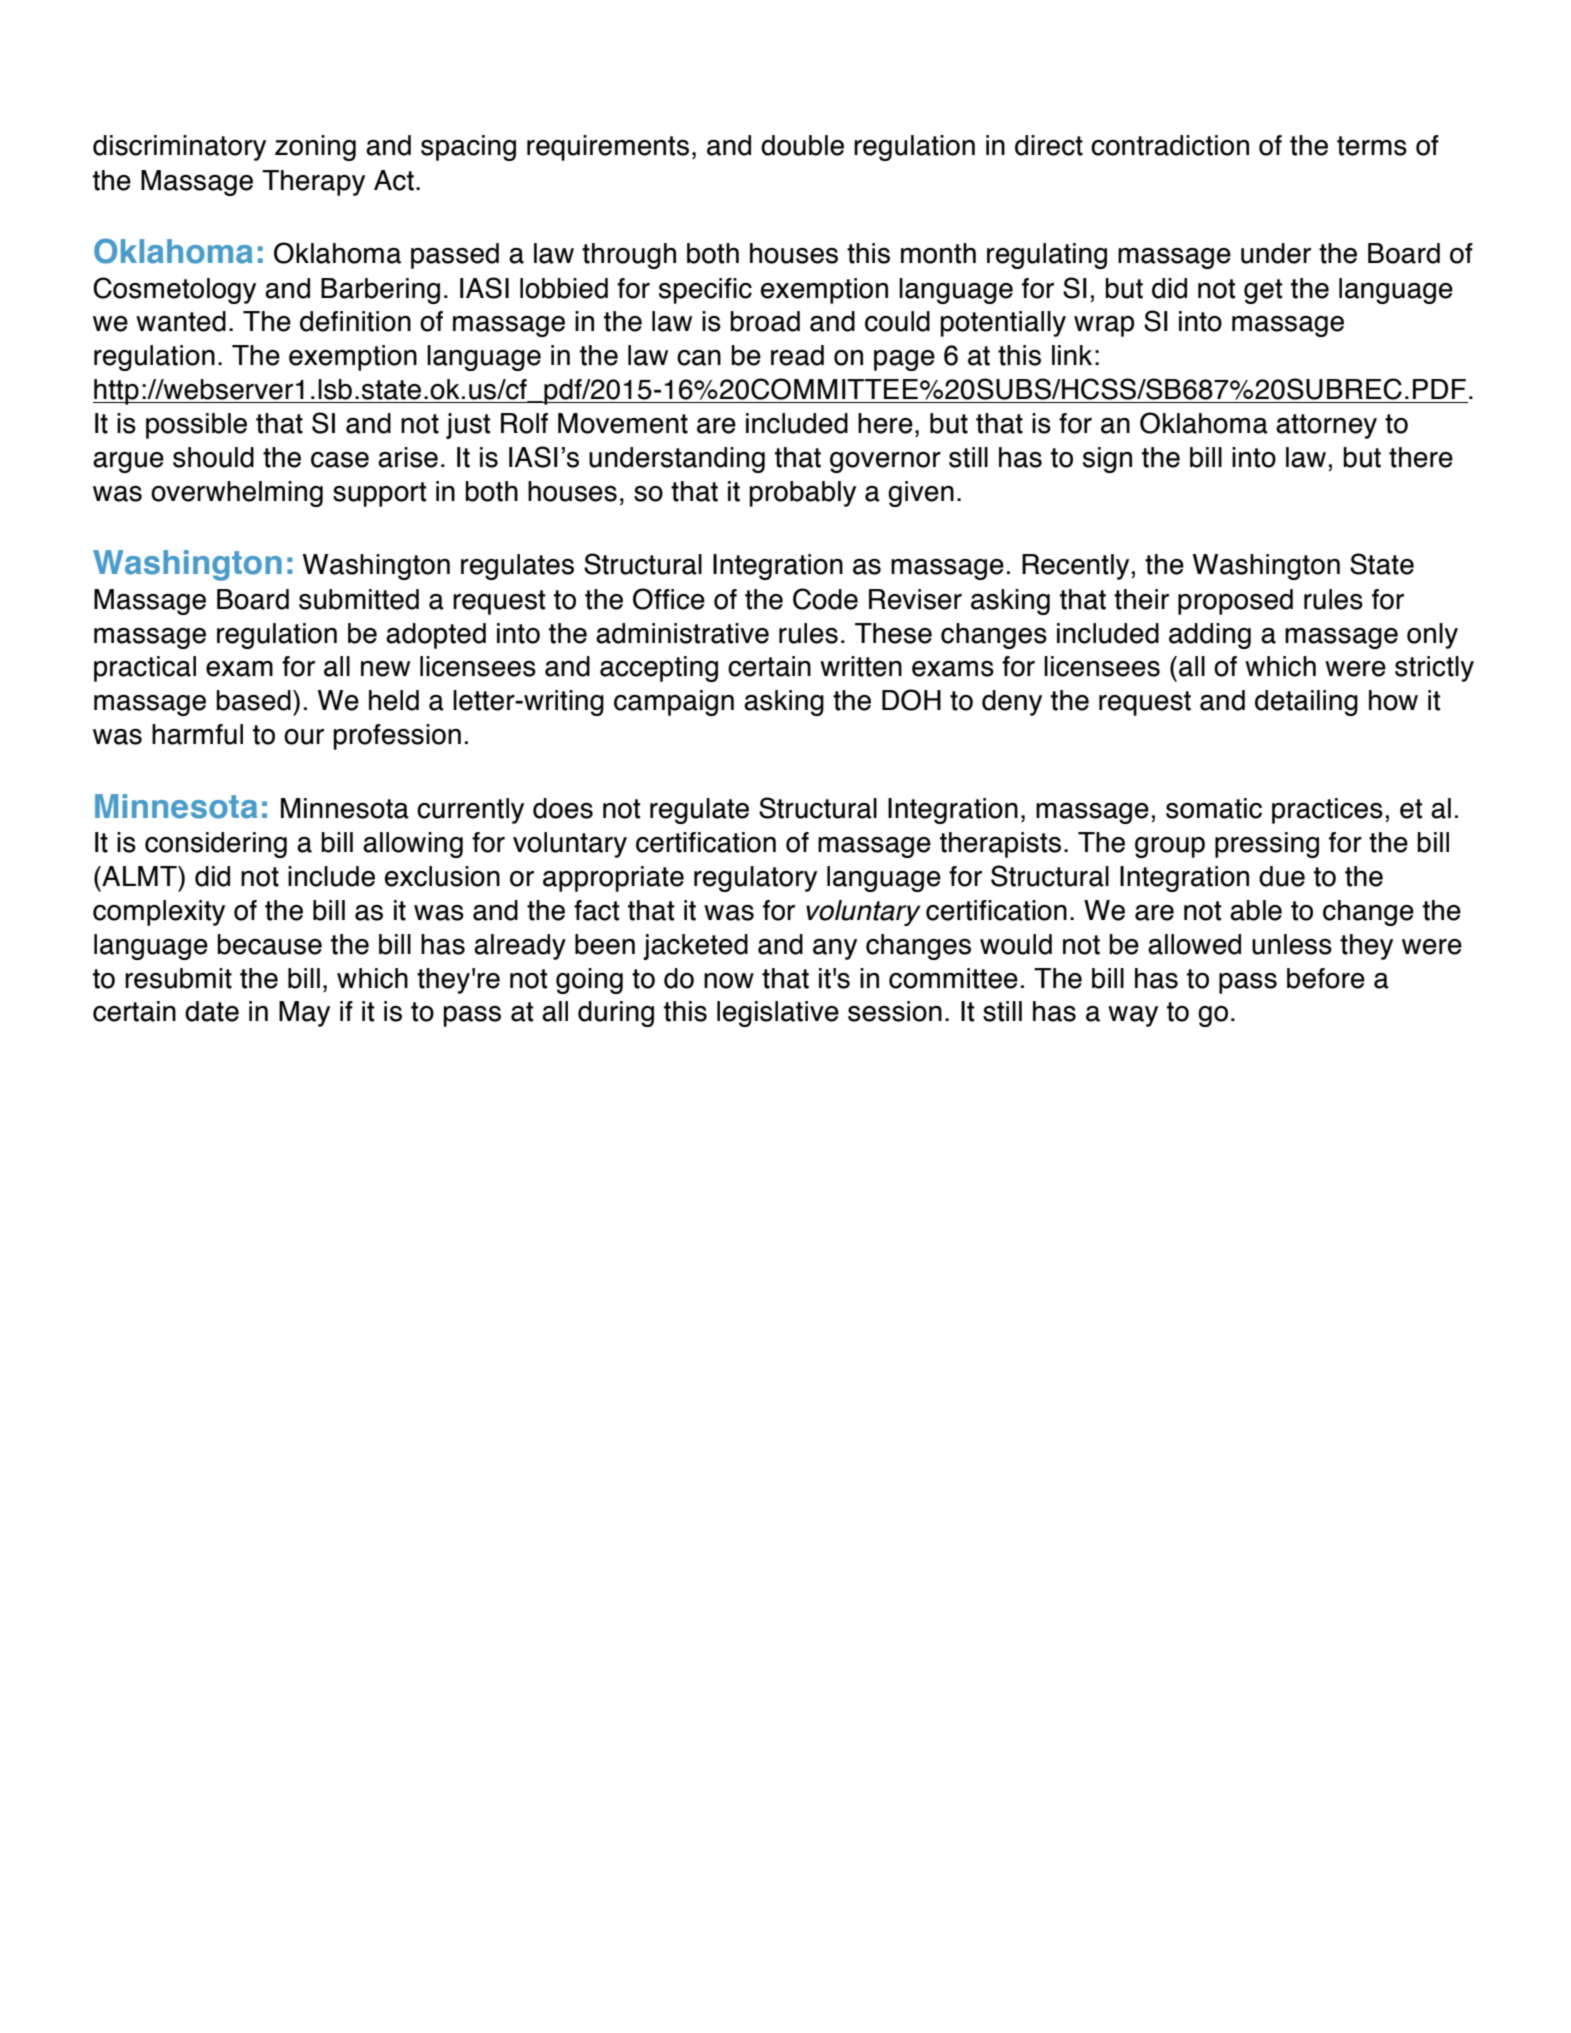 The width and height of the page is (1571, 2033). What do you see at coordinates (313, 183) in the page?
I see `Therapy` at bounding box center [313, 183].
